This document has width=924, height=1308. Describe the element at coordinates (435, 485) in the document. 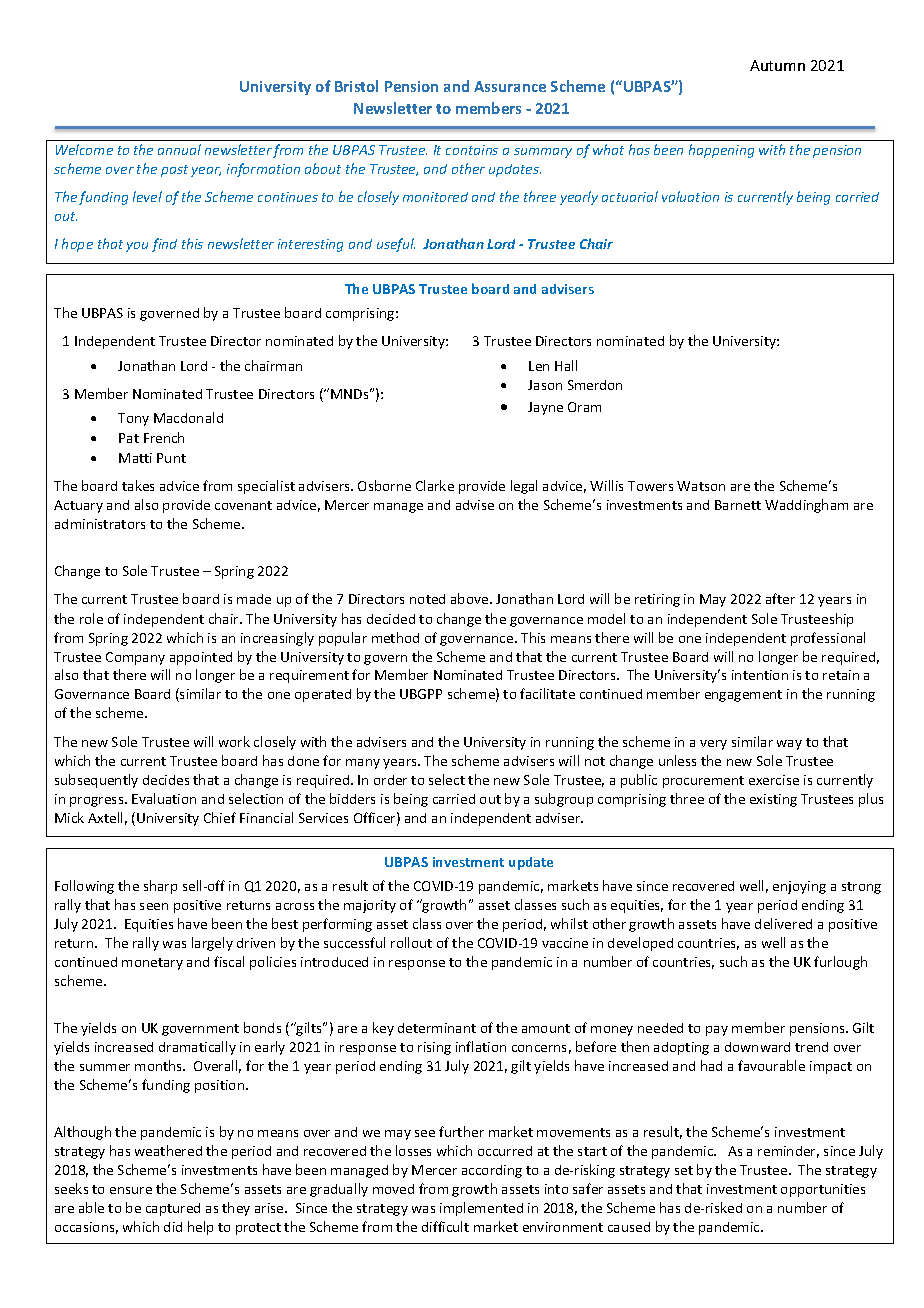

I see `Clarke` at that location.
